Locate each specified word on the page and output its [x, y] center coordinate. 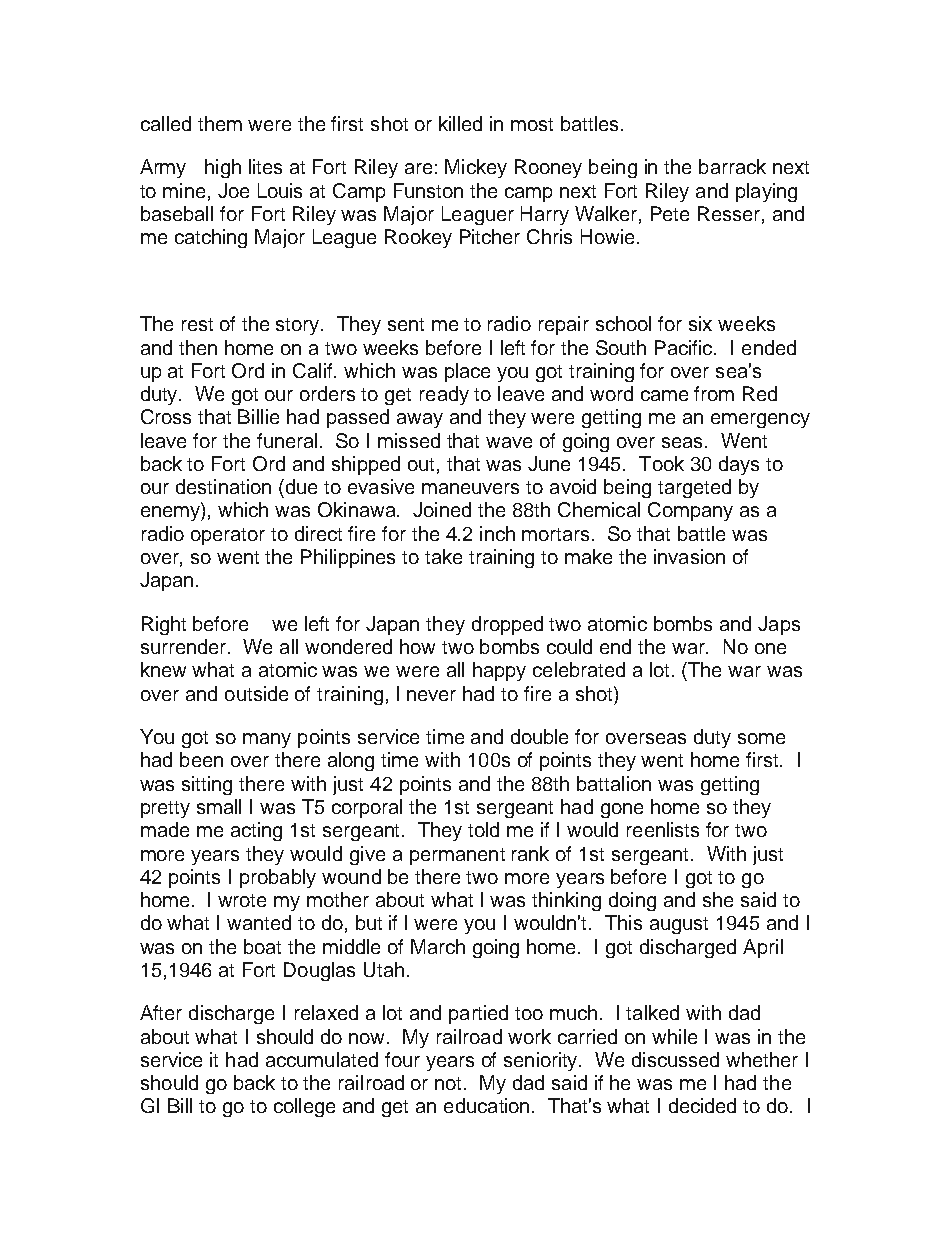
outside [256, 693]
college [304, 1107]
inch [497, 533]
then [198, 347]
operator [228, 536]
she [718, 899]
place [467, 372]
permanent [457, 856]
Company [690, 511]
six [700, 323]
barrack [732, 166]
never [431, 695]
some [761, 738]
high [223, 168]
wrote [242, 900]
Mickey [476, 168]
